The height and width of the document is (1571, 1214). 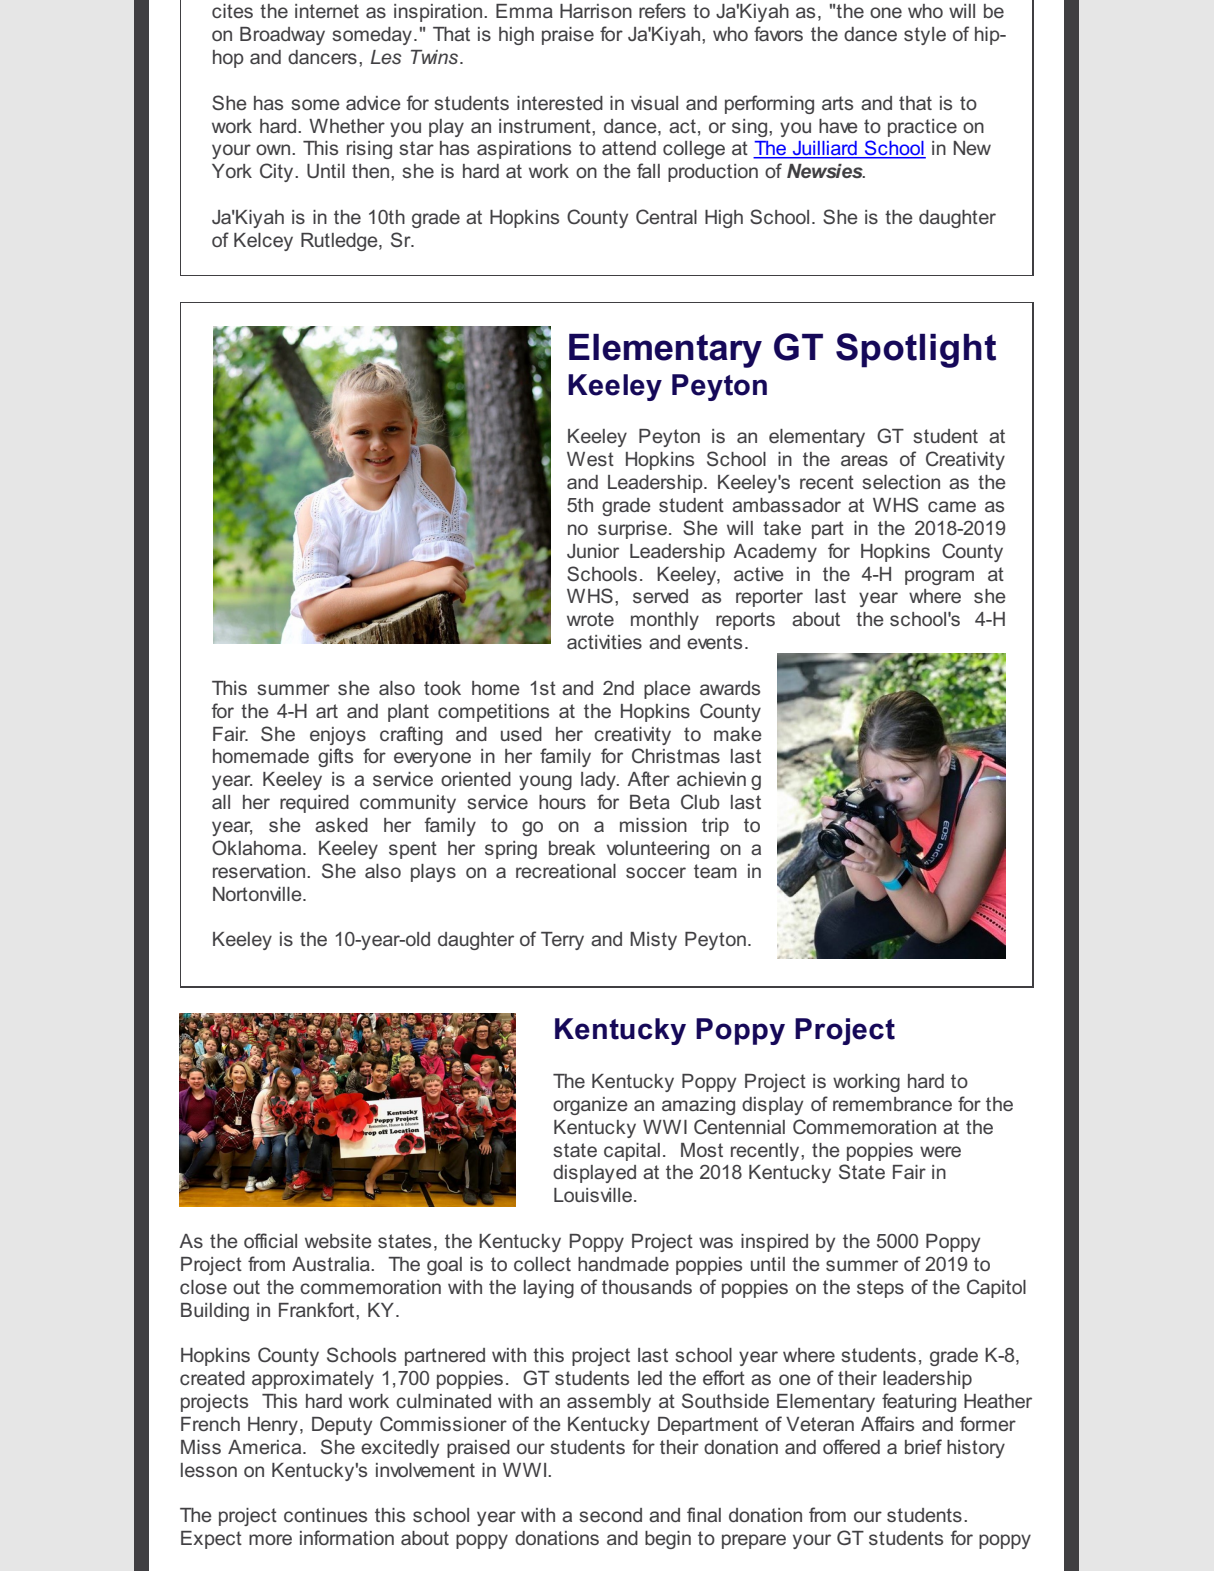 What do you see at coordinates (282, 36) in the document?
I see `Broadway` at bounding box center [282, 36].
